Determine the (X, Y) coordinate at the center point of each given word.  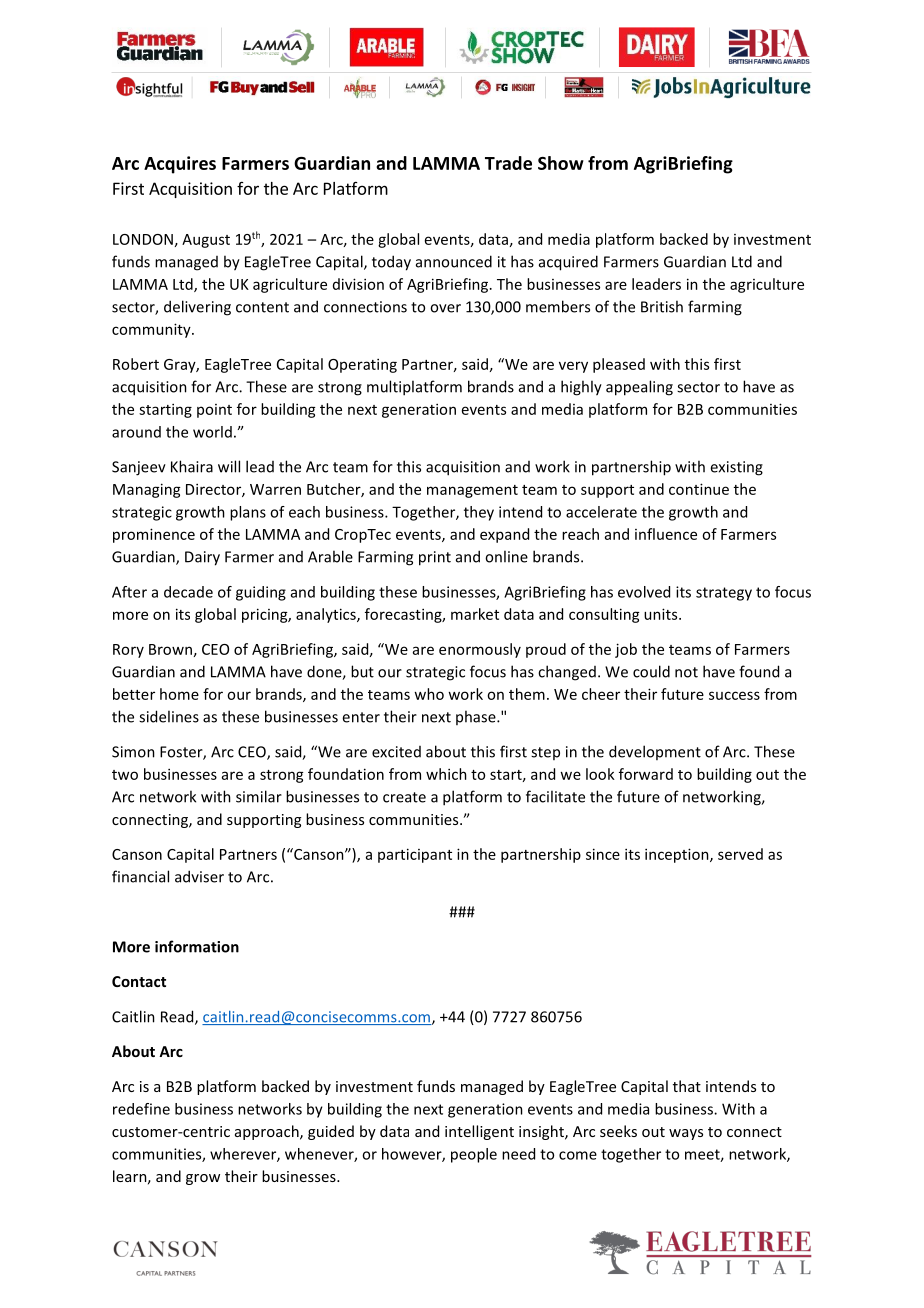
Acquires (180, 165)
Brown (170, 649)
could (651, 671)
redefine (141, 1109)
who (429, 694)
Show (561, 163)
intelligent (479, 1132)
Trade (508, 163)
